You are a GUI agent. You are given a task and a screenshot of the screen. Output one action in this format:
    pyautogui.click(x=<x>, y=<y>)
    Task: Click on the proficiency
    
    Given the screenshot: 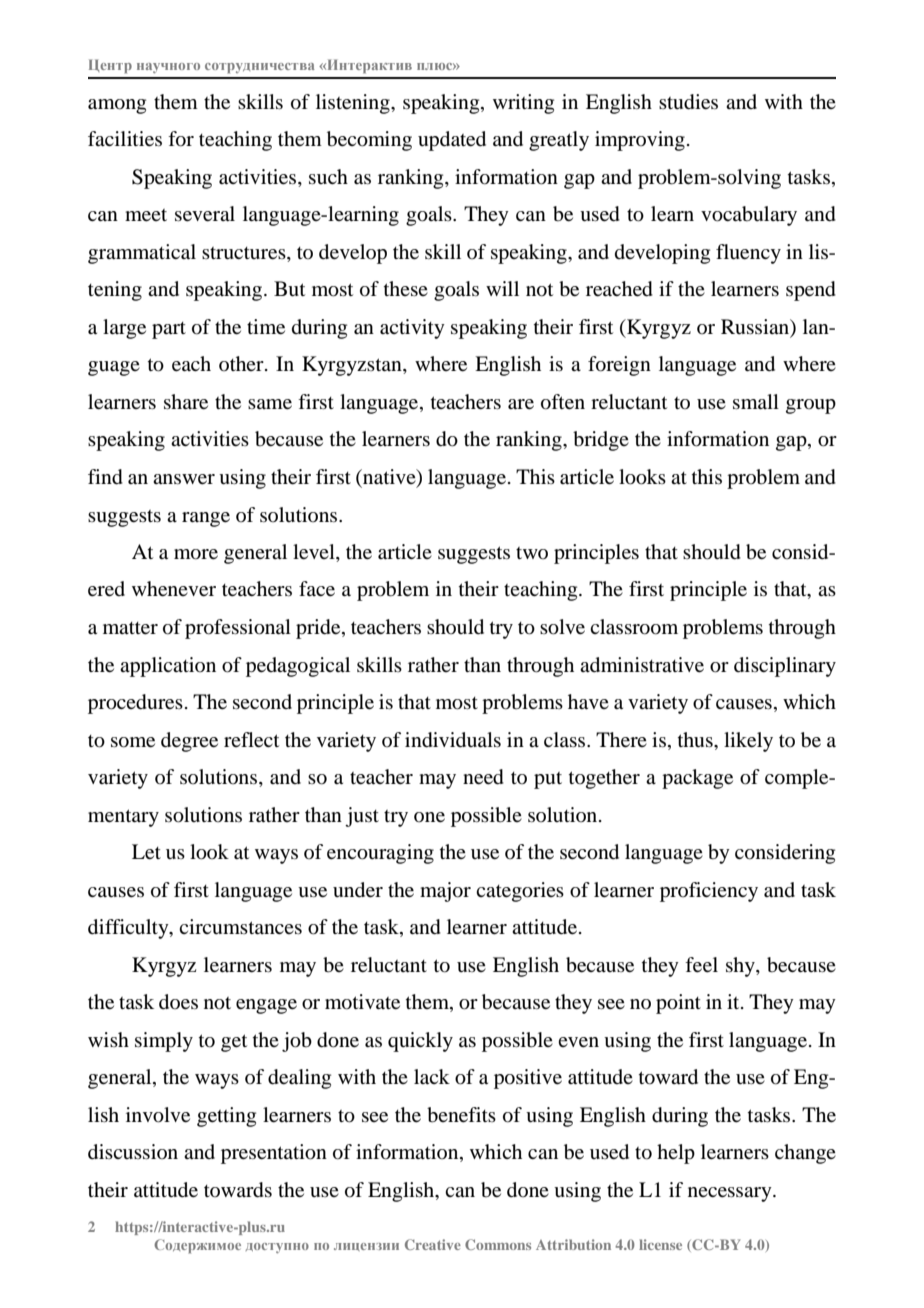 What is the action you would take?
    pyautogui.click(x=709, y=892)
